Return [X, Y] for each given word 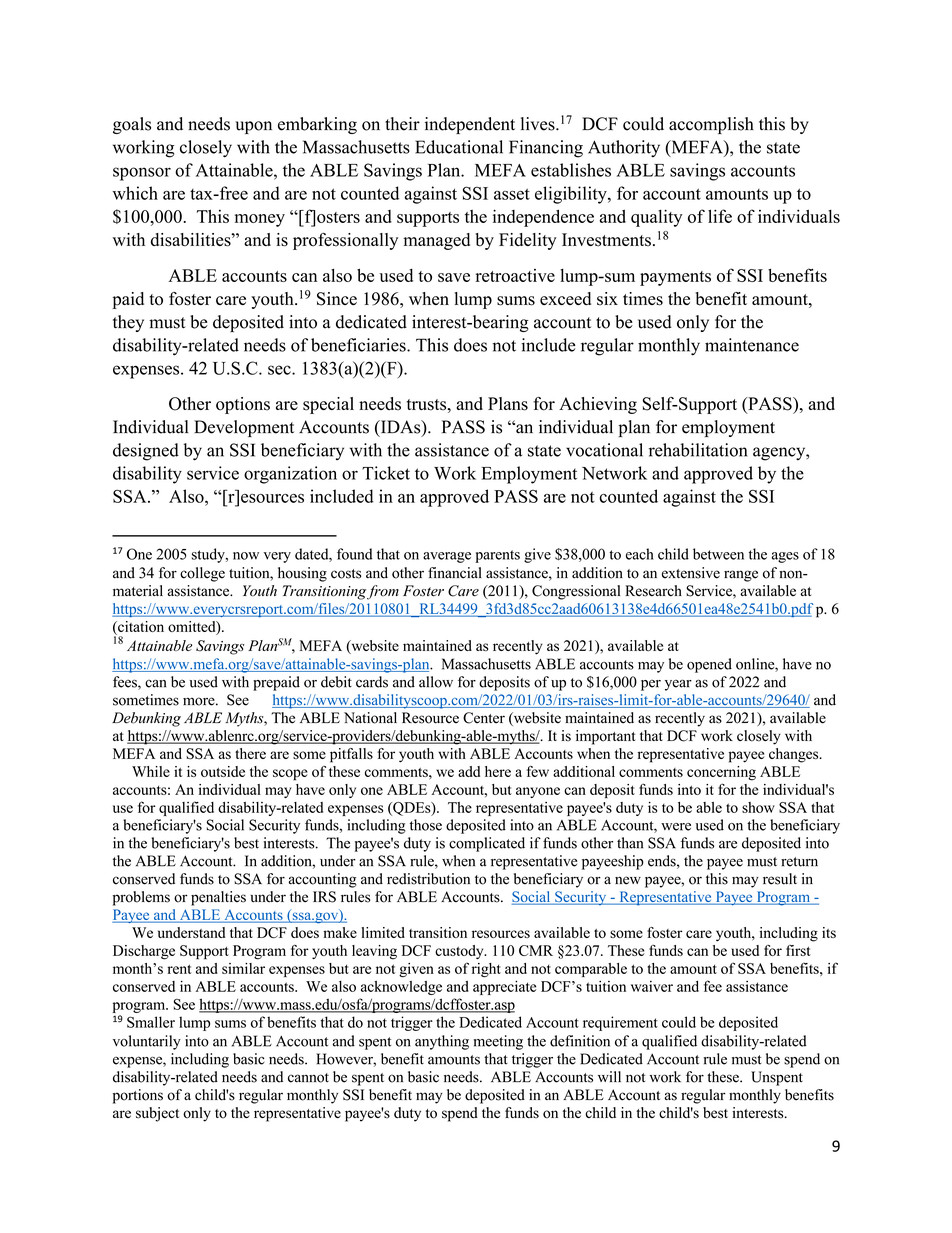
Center [484, 718]
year [678, 685]
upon [253, 127]
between [718, 554]
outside [223, 771]
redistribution [428, 879]
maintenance [752, 345]
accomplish [711, 125]
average [447, 557]
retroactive [515, 275]
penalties [218, 898]
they [128, 323]
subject [157, 1114]
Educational [459, 147]
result [780, 879]
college [202, 574]
